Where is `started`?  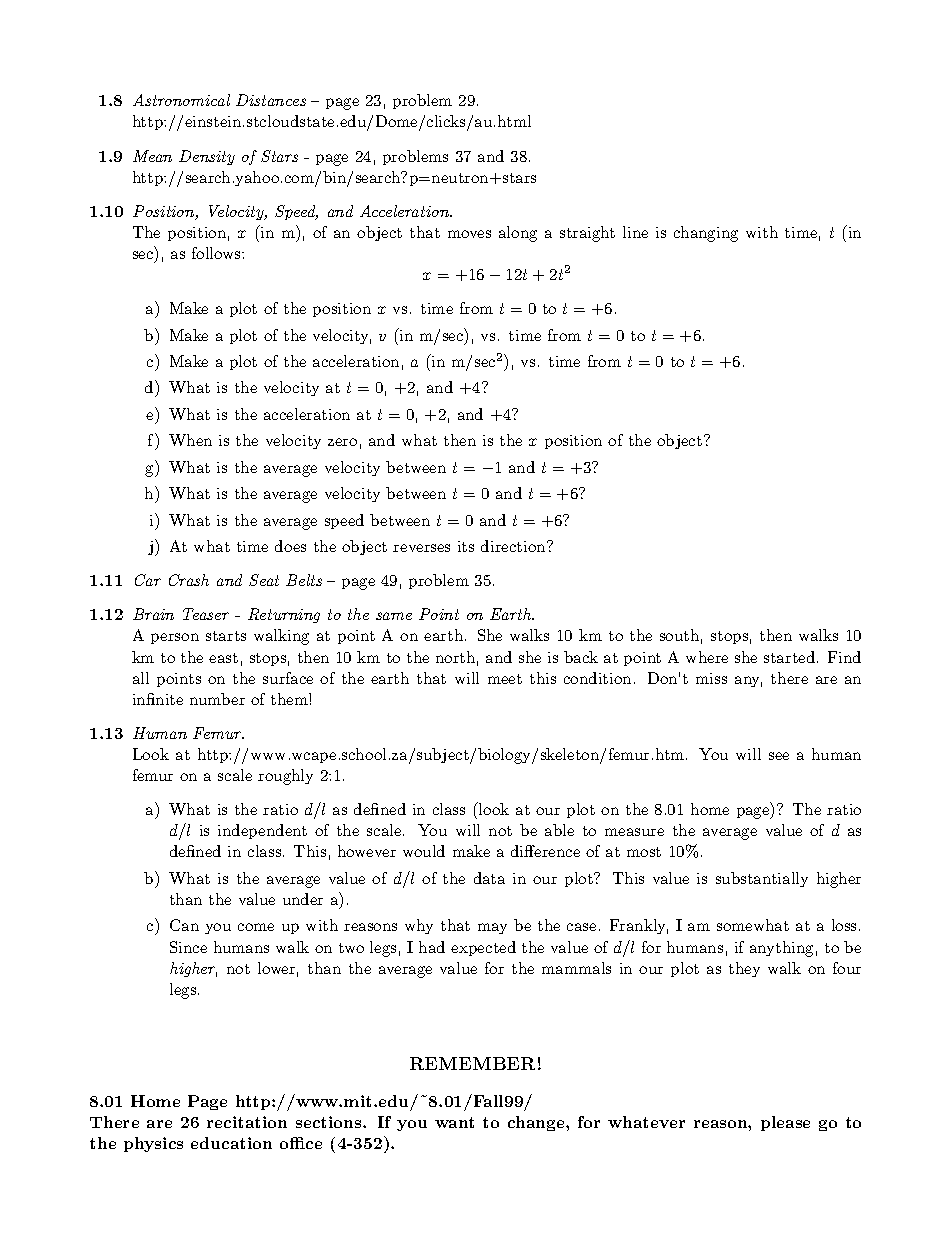 started is located at coordinates (791, 657).
